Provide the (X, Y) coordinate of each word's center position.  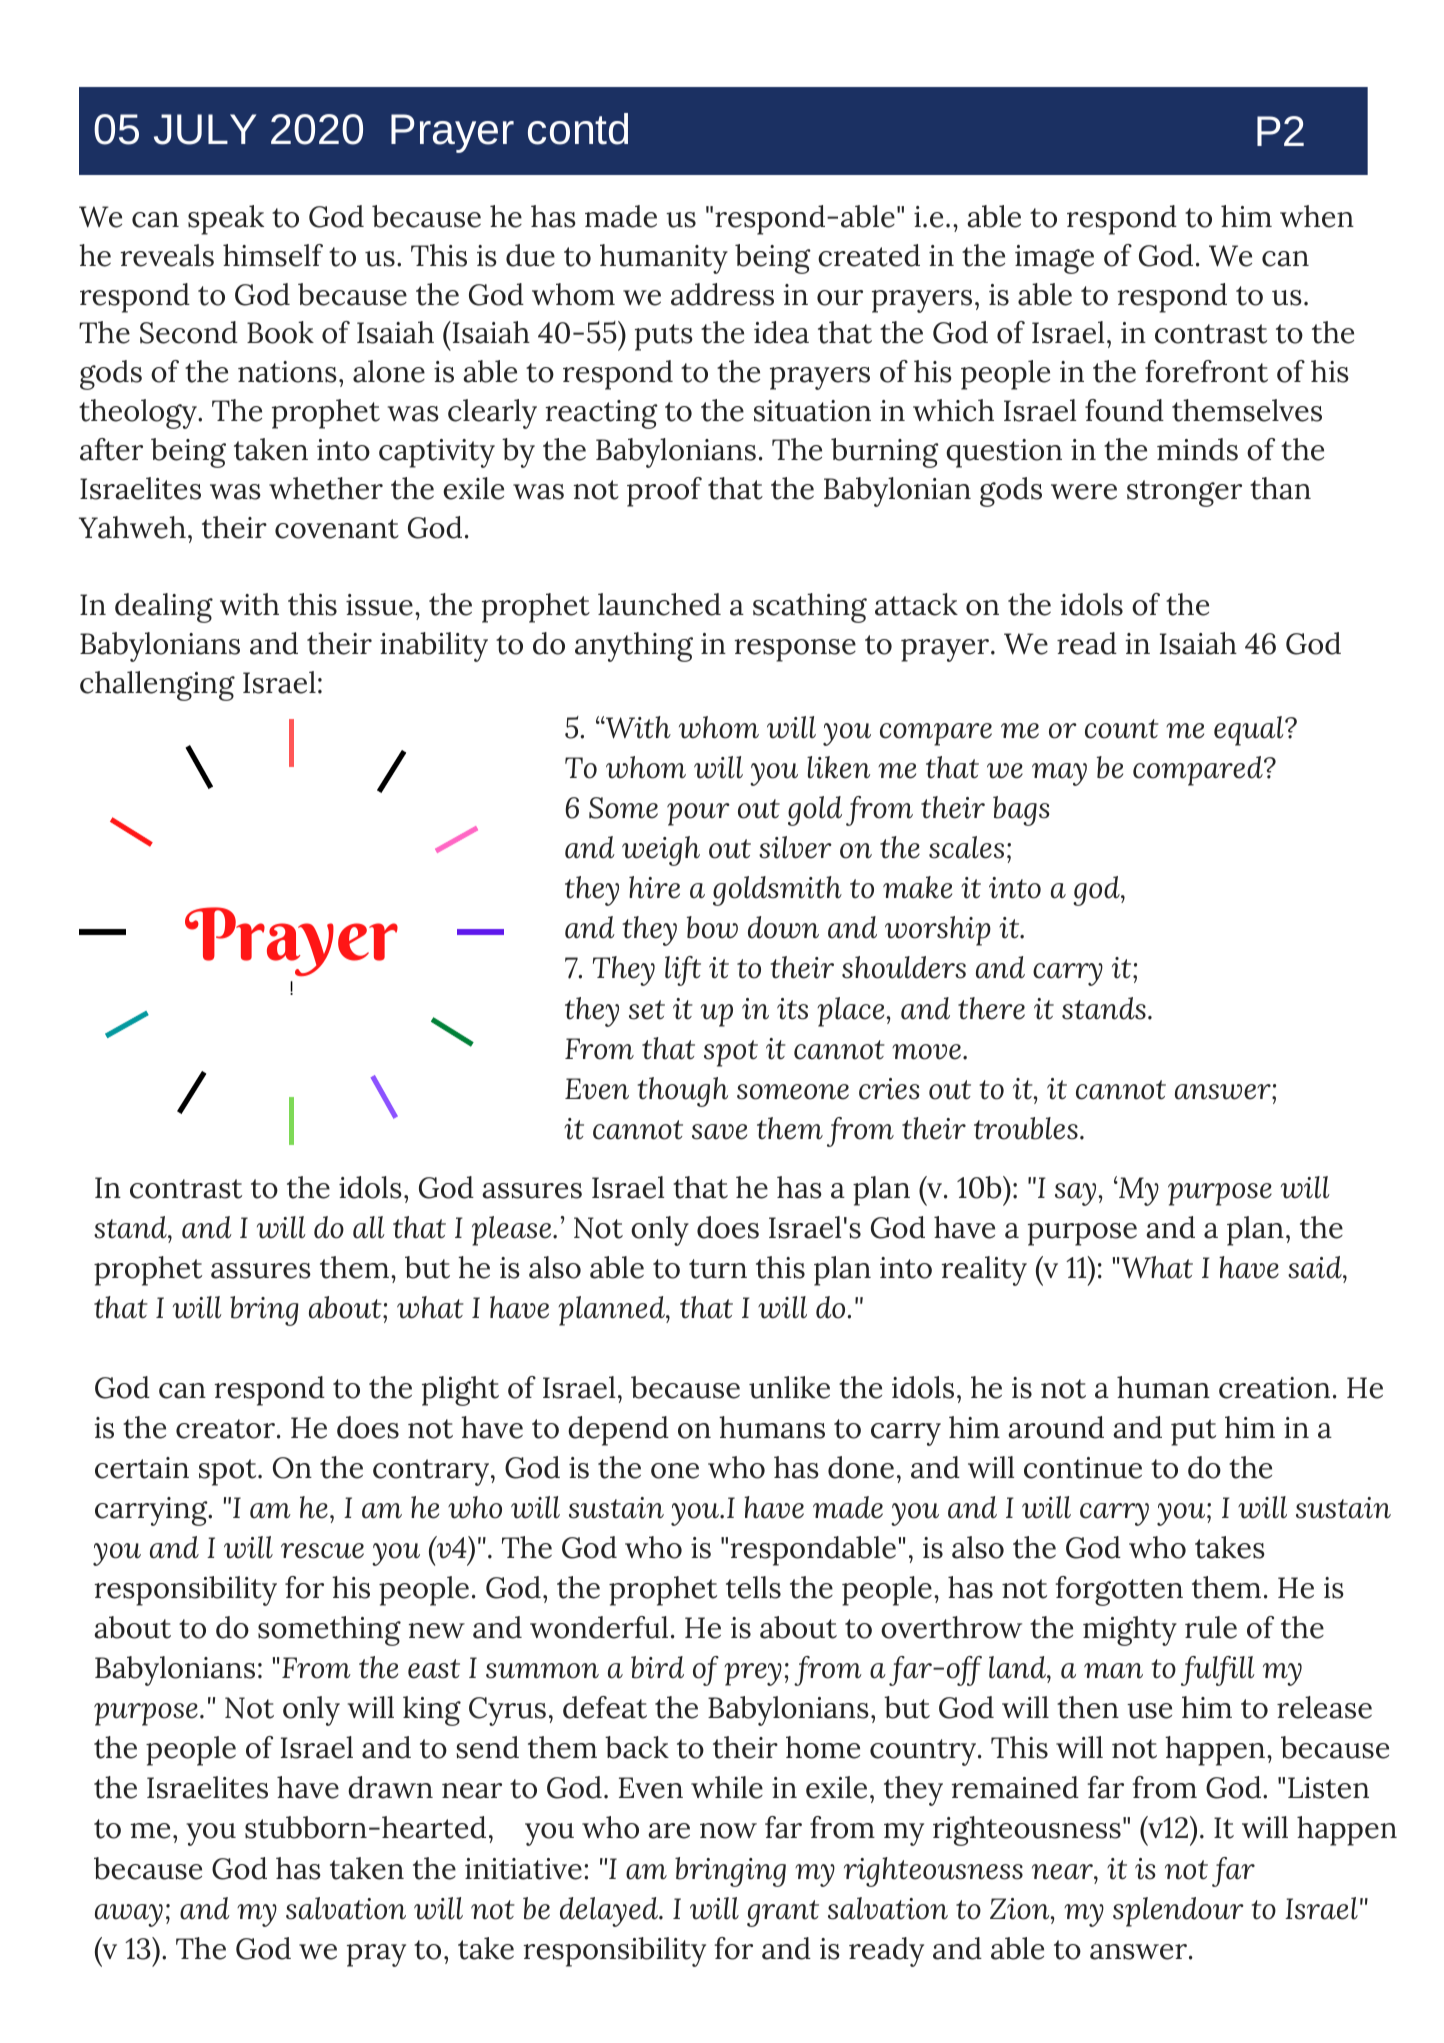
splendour (1178, 1912)
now (728, 1831)
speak (226, 220)
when (1317, 216)
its (792, 1009)
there (991, 1008)
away (129, 1915)
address (722, 294)
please (513, 1231)
